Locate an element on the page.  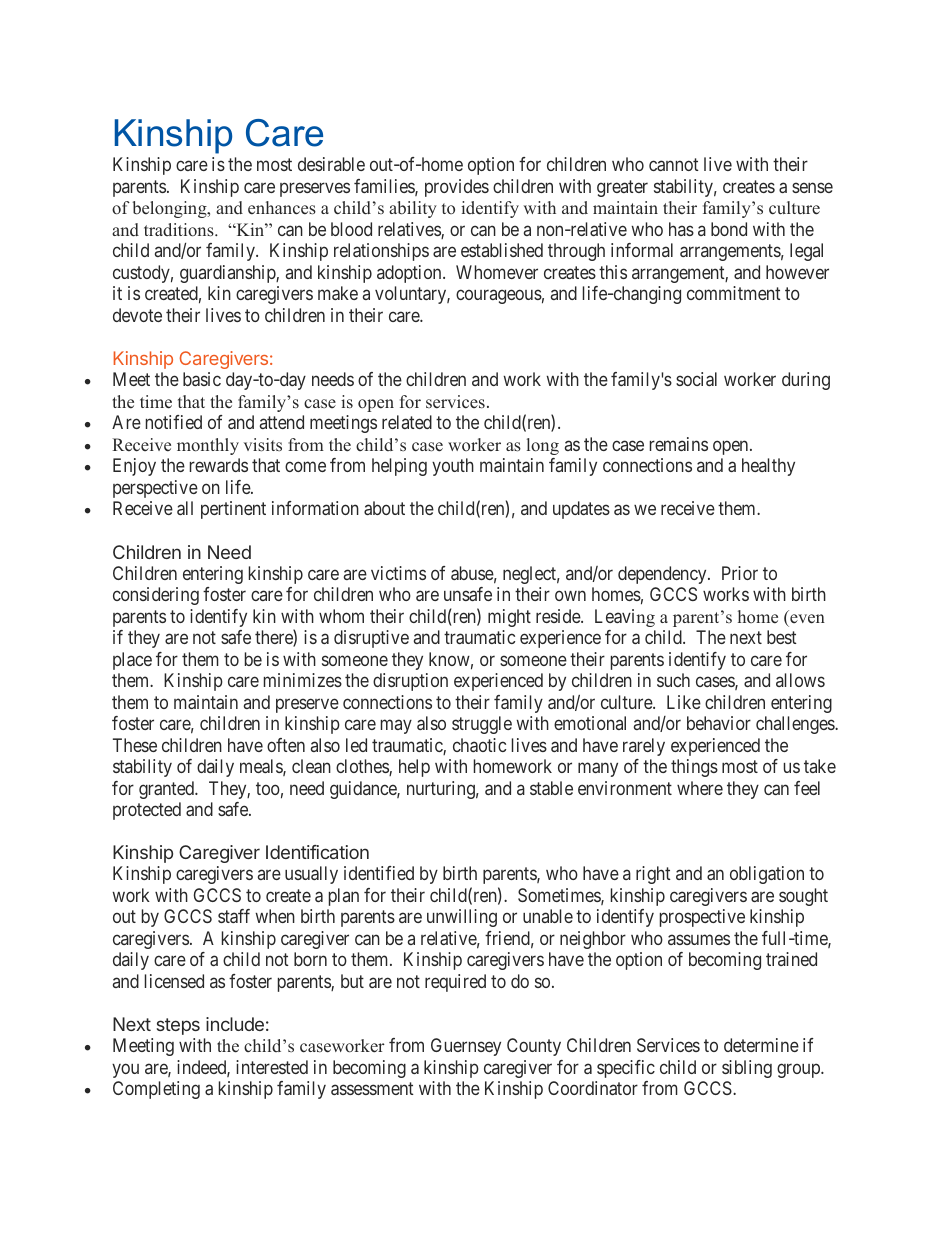
interested is located at coordinates (272, 1067).
